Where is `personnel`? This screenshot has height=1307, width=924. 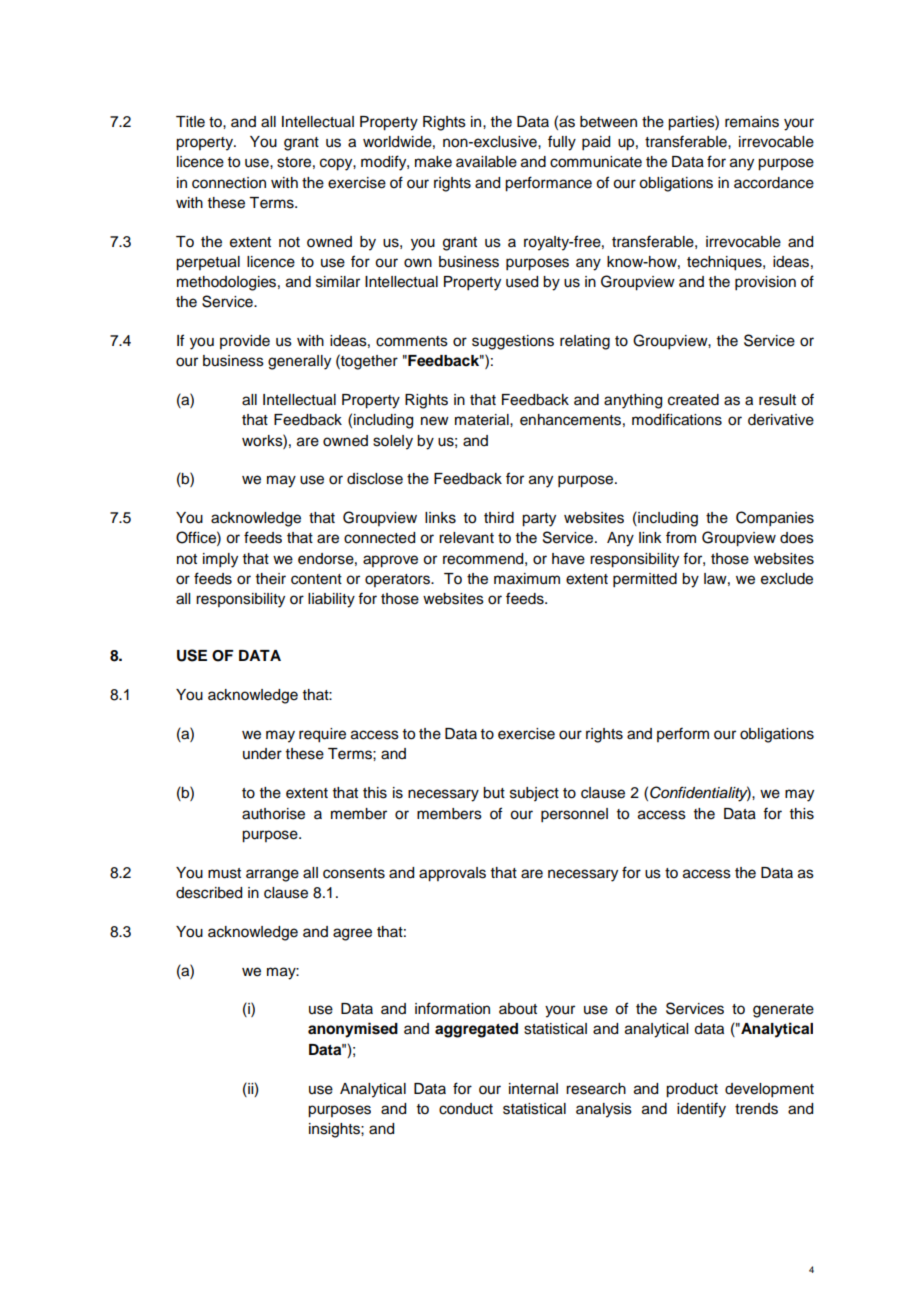
personnel is located at coordinates (574, 815).
